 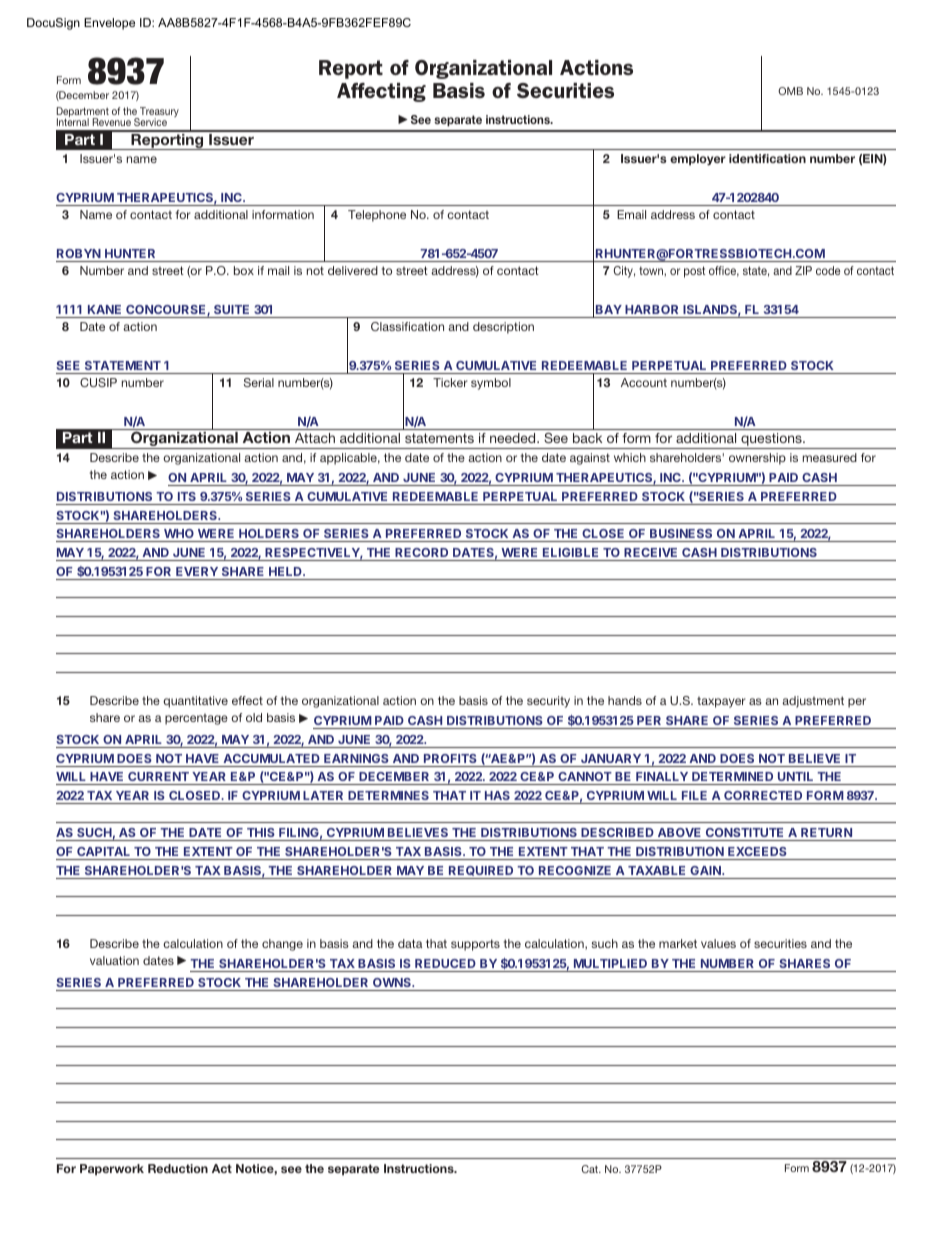 What do you see at coordinates (381, 92) in the screenshot?
I see `Affecting` at bounding box center [381, 92].
